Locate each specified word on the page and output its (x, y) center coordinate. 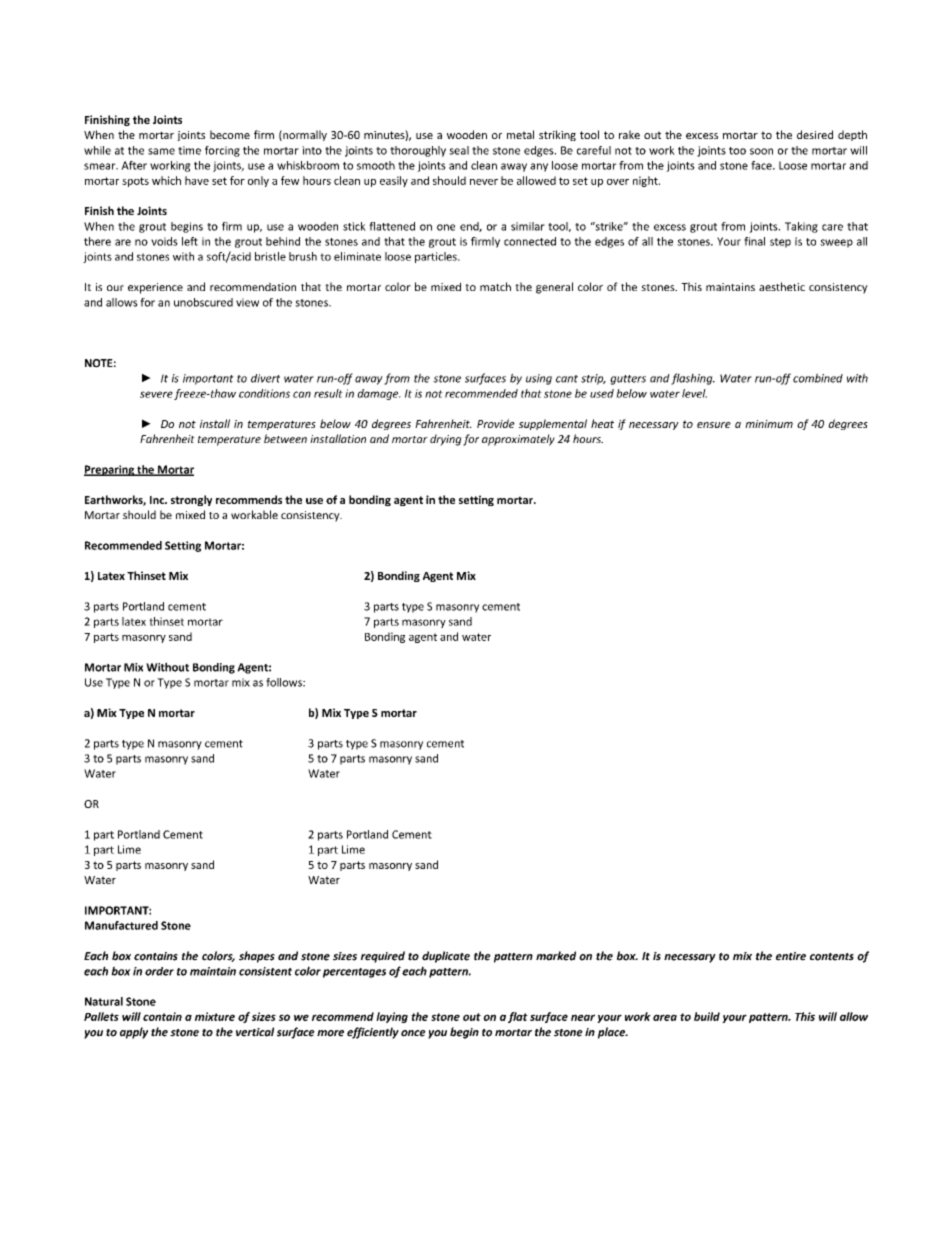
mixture (215, 1016)
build (707, 1016)
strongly (191, 500)
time (189, 150)
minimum (769, 424)
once (413, 1033)
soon (761, 151)
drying (446, 440)
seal (459, 150)
